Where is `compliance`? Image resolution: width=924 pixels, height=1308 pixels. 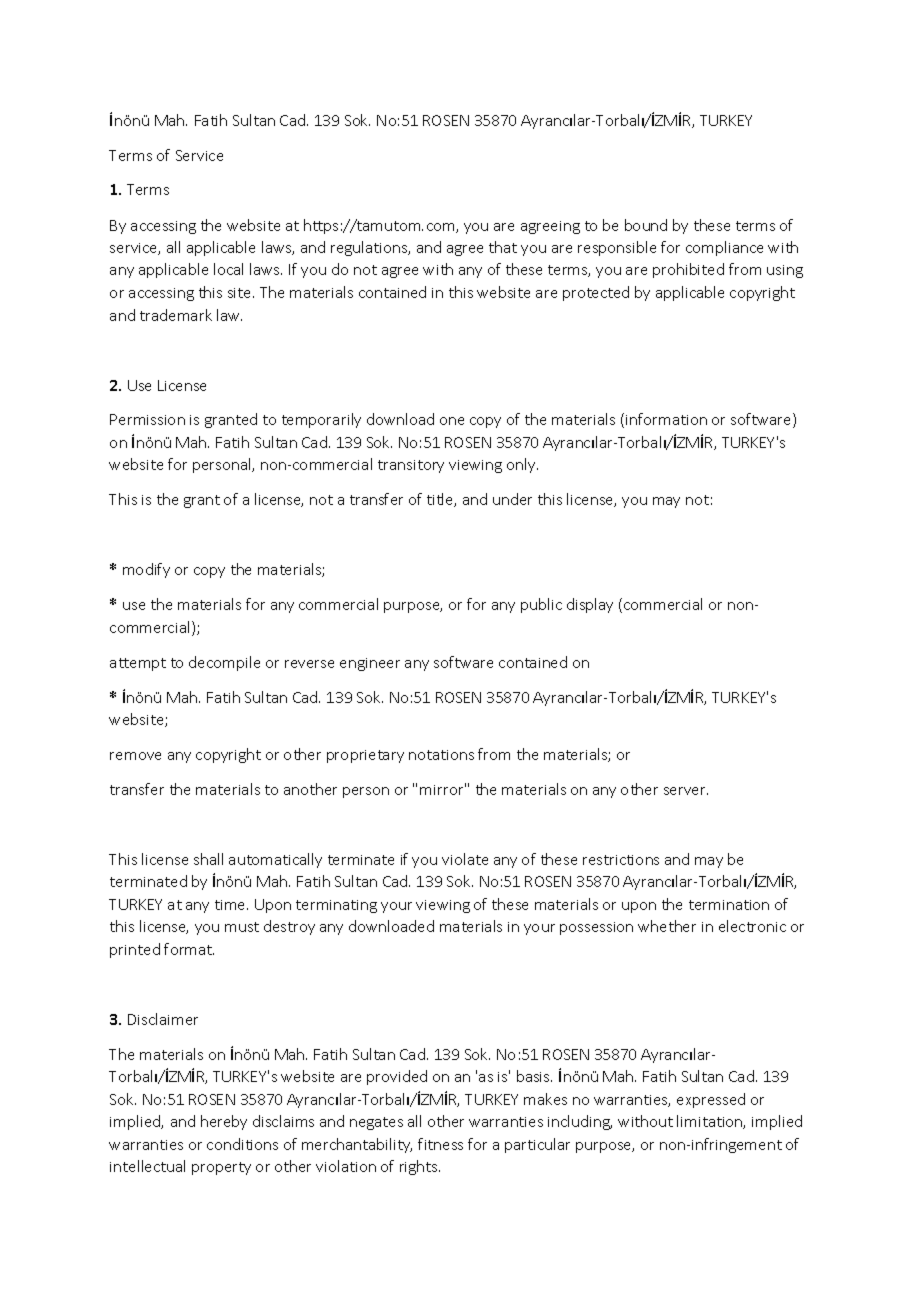 compliance is located at coordinates (724, 248).
